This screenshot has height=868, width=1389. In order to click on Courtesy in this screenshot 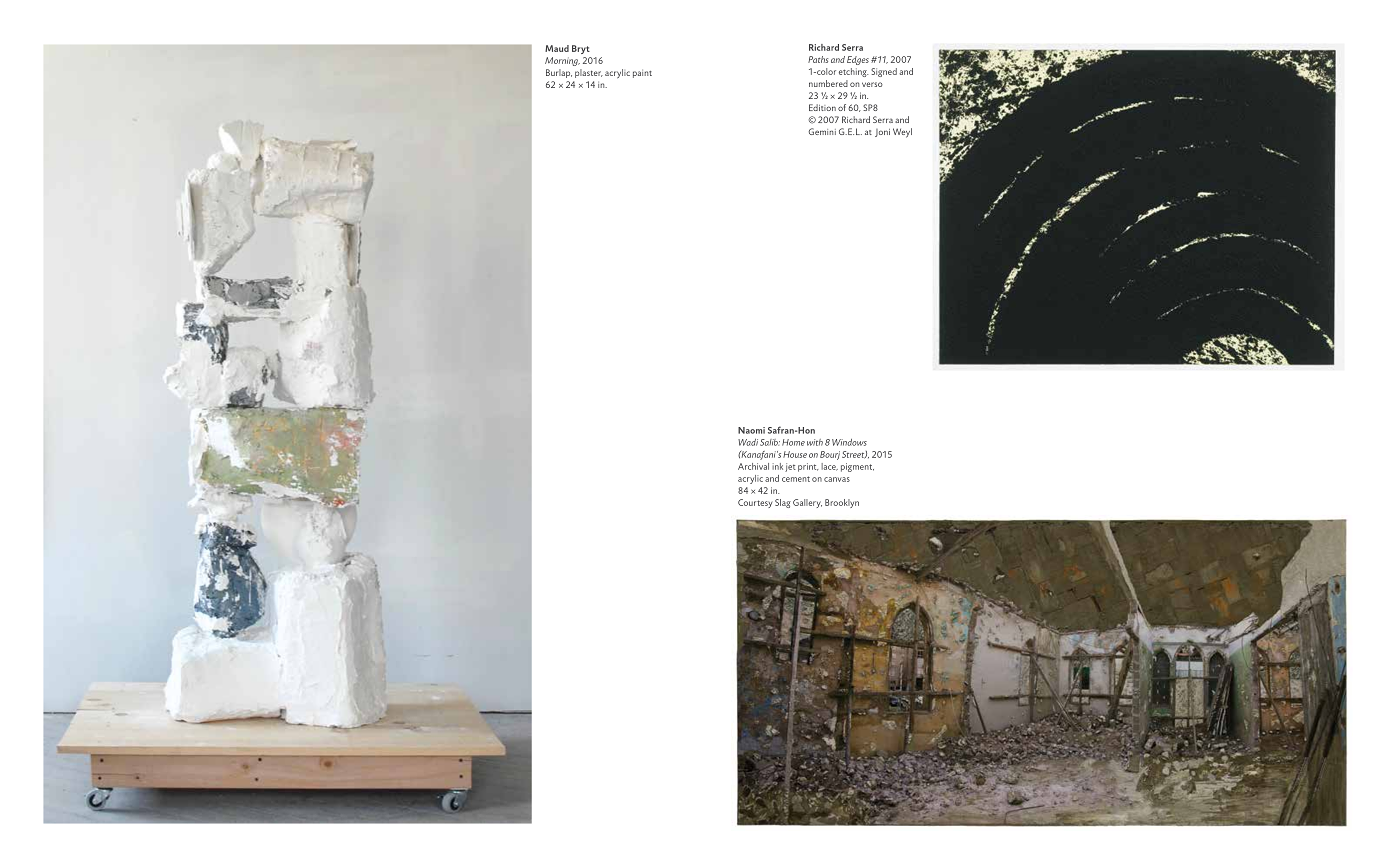, I will do `click(755, 503)`.
